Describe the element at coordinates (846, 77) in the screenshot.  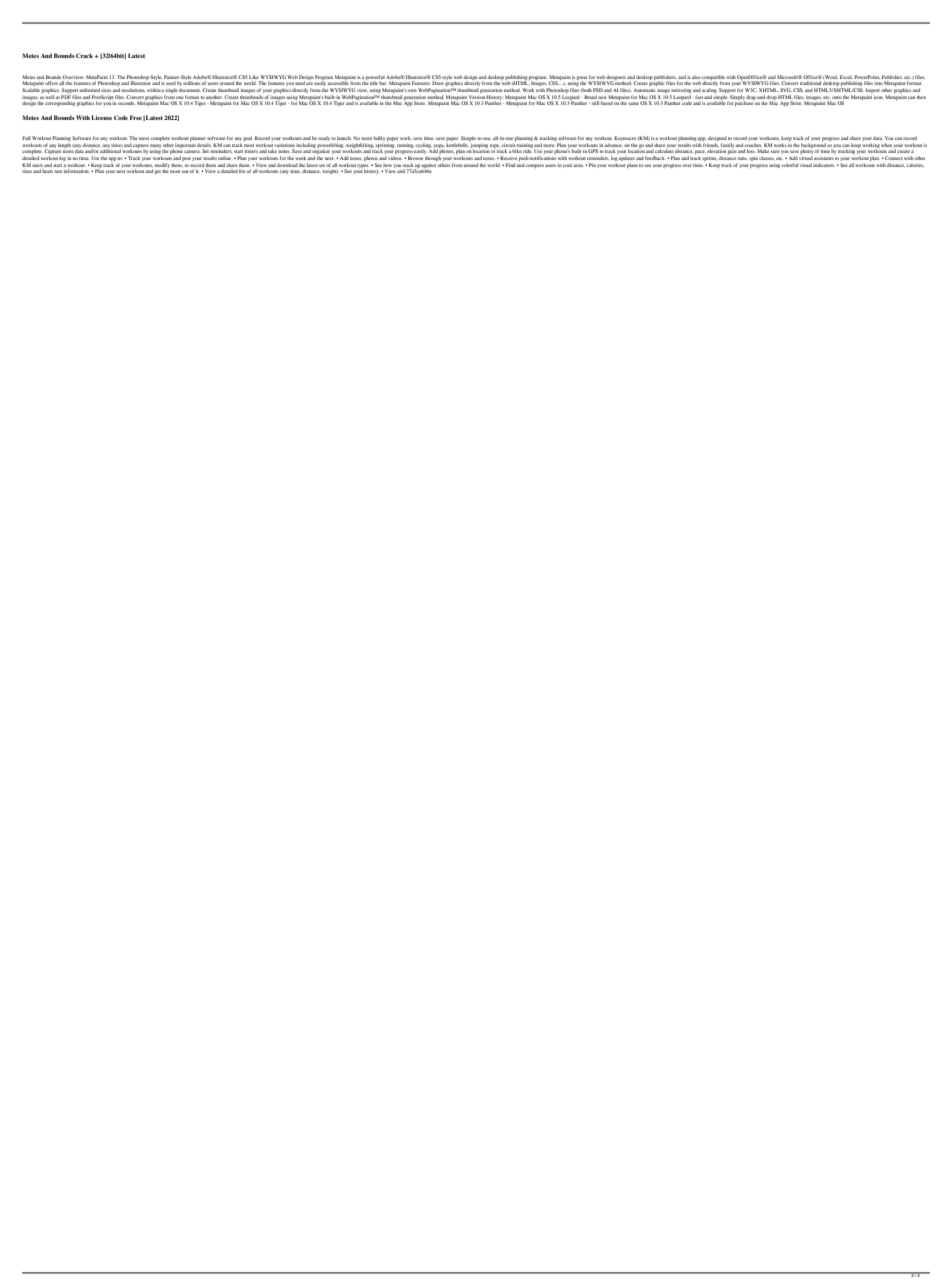
I see `Excel` at that location.
